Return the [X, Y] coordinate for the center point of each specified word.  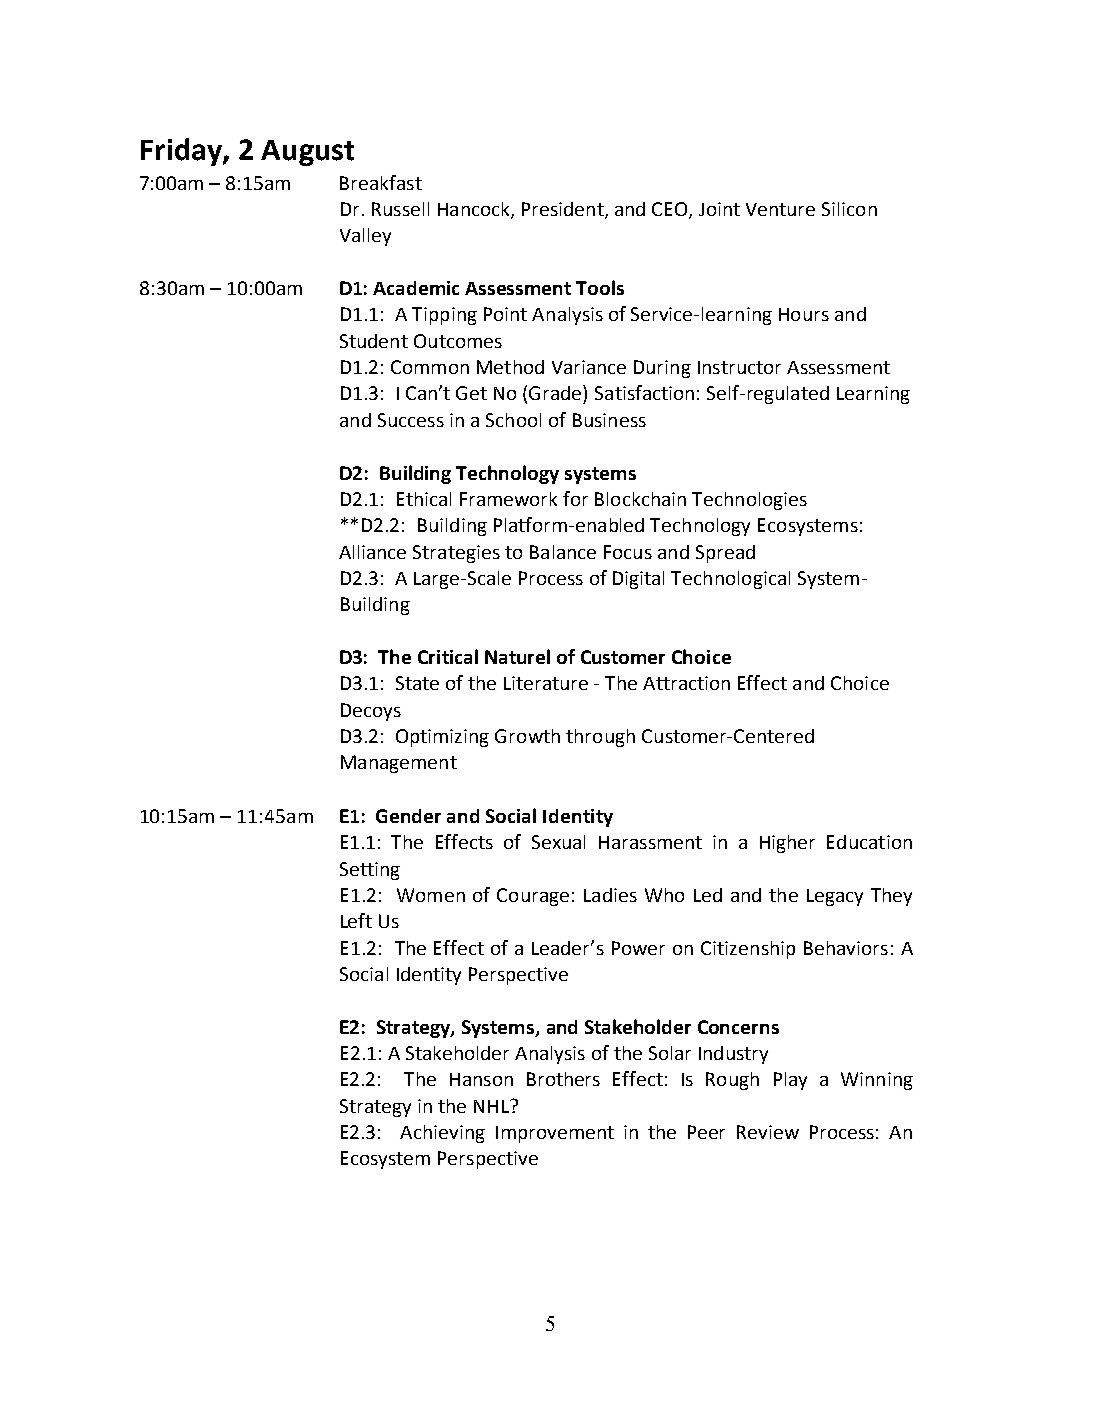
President [564, 210]
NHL [492, 1106]
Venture [780, 209]
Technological [730, 580]
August [307, 153]
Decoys [371, 712]
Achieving [442, 1134]
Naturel [517, 656]
